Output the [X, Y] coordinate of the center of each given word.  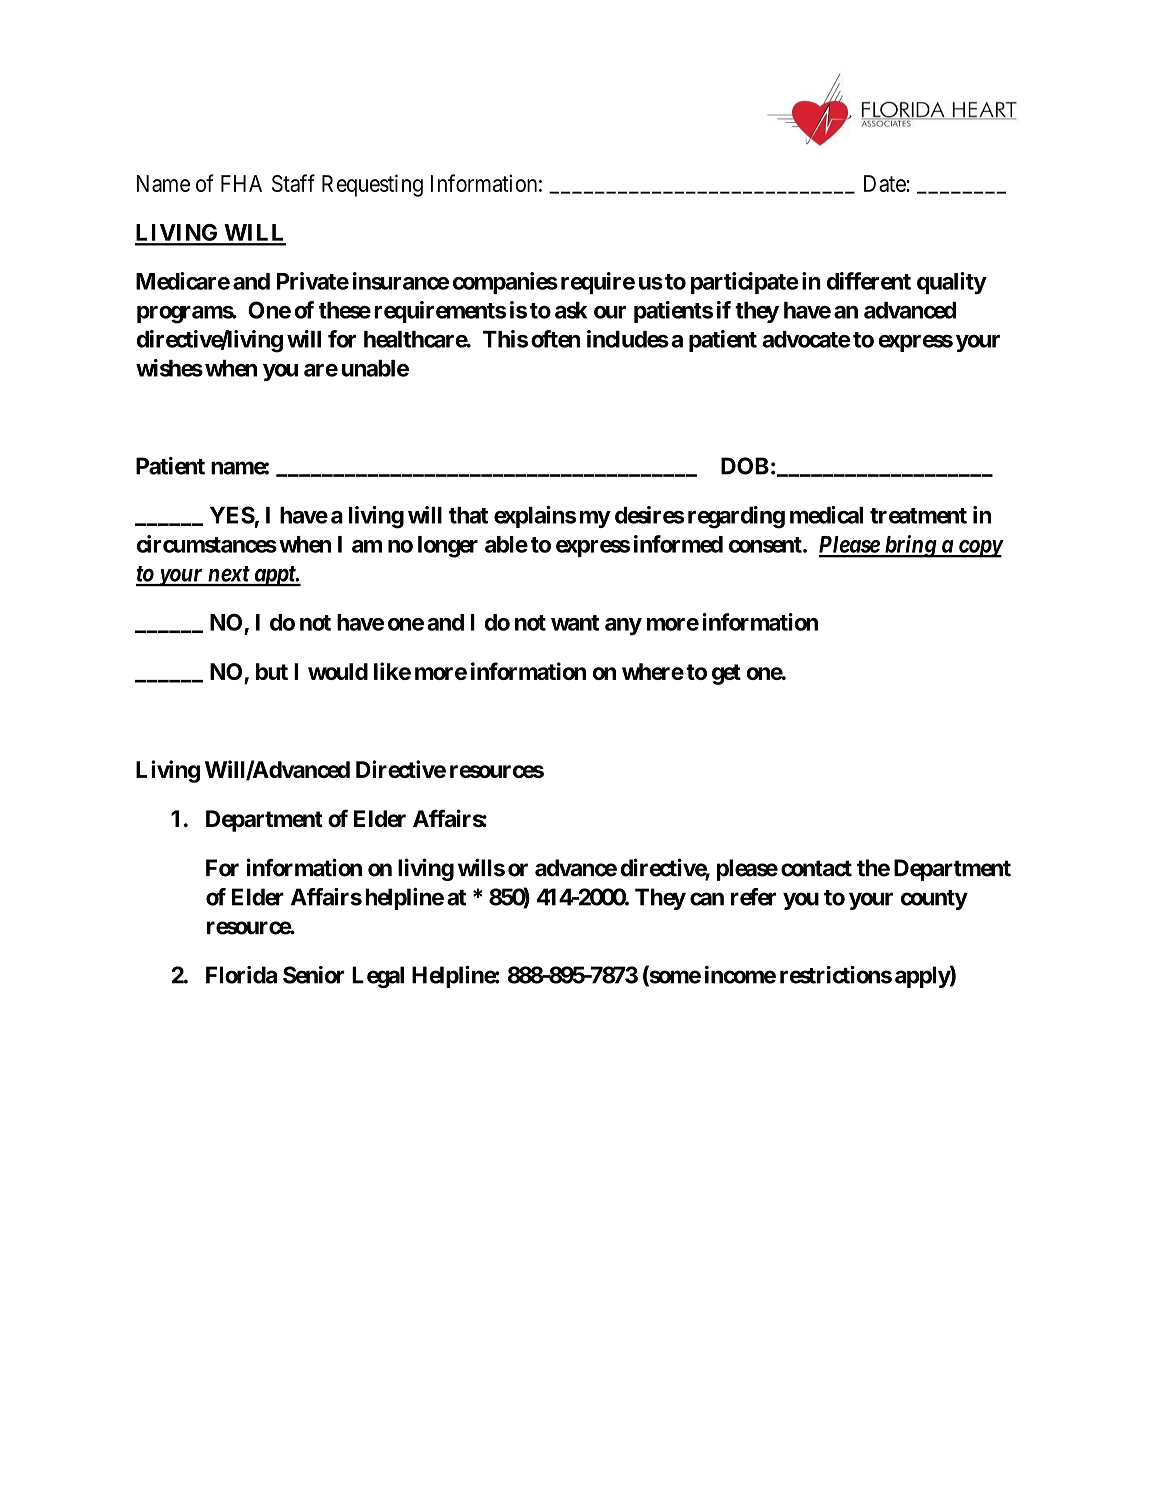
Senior [314, 975]
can [707, 899]
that [468, 515]
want [575, 623]
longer [448, 547]
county [934, 900]
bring [910, 546]
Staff [293, 183]
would [338, 671]
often [555, 339]
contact [816, 868]
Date [885, 183]
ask [571, 310]
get [726, 674]
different [869, 281]
